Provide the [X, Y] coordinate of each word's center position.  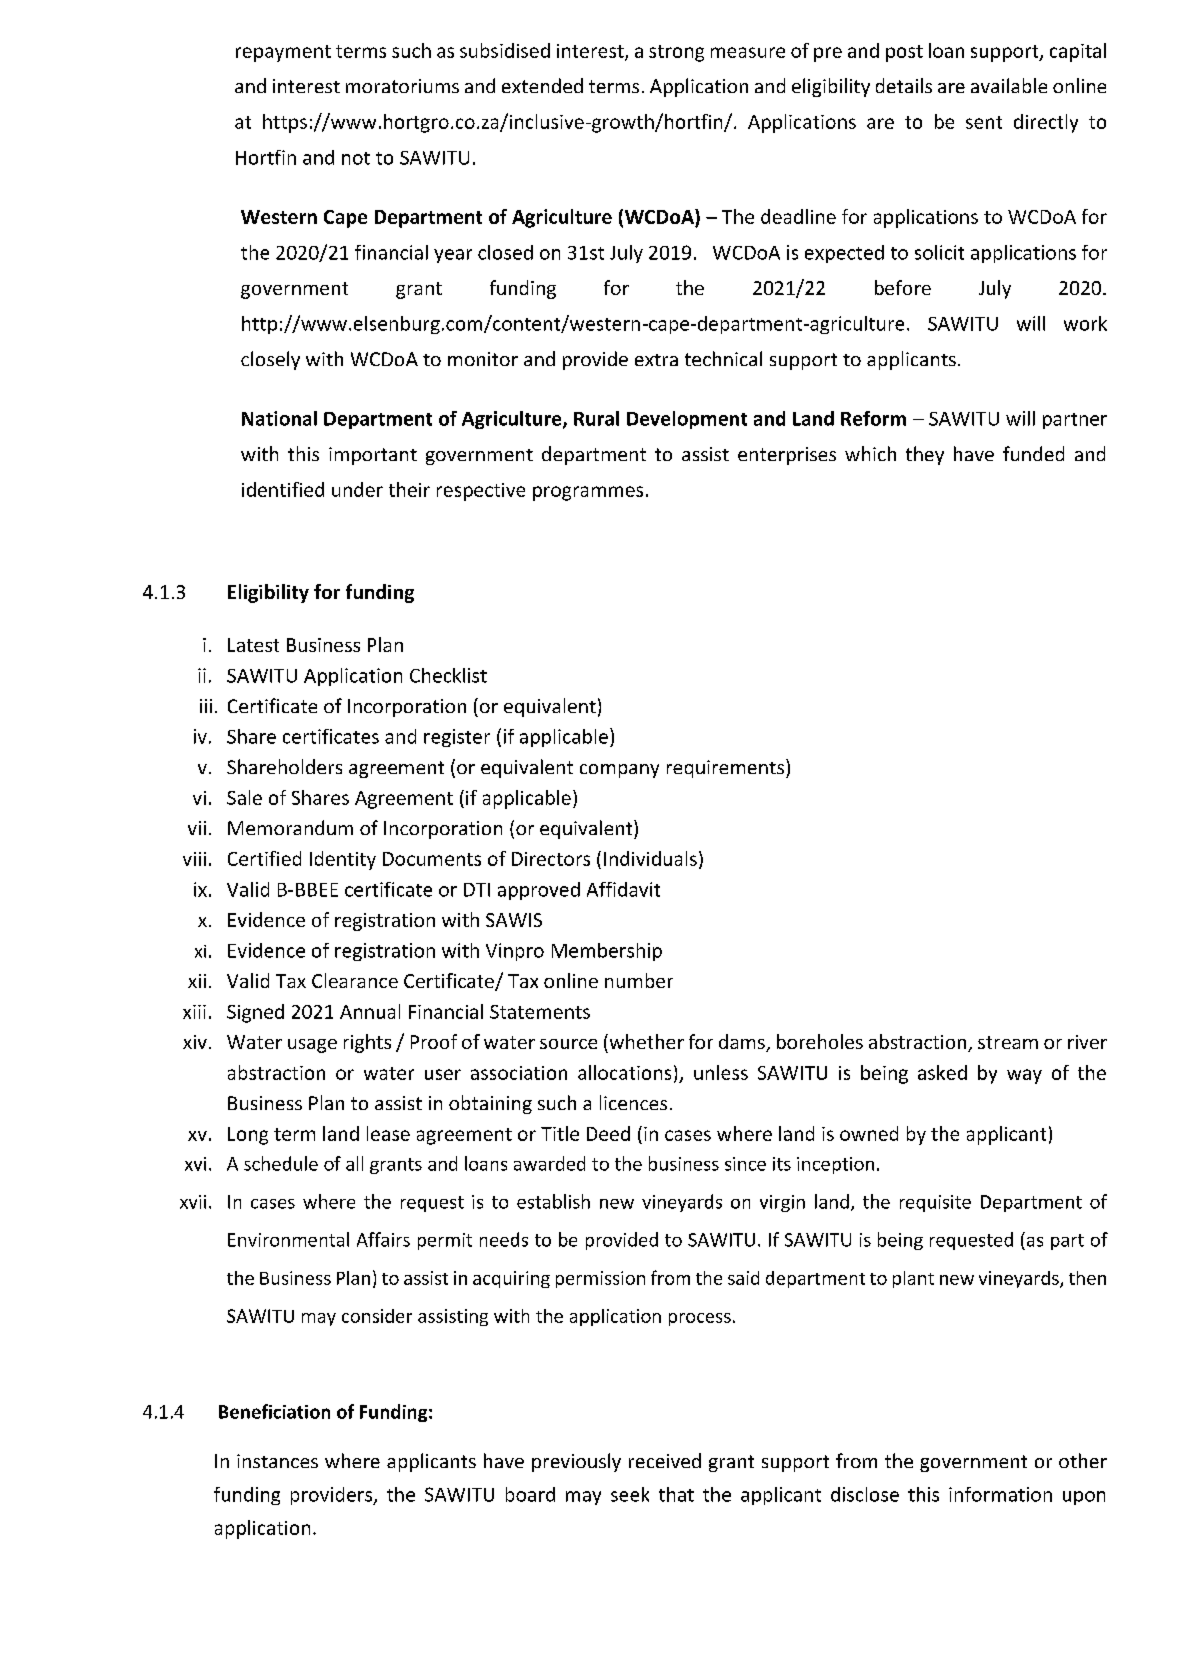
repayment [283, 53]
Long [248, 1136]
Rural [596, 418]
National [279, 418]
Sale [244, 797]
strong [676, 53]
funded [1033, 453]
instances [277, 1461]
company [619, 771]
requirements [727, 768]
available [1009, 85]
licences [633, 1102]
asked [942, 1072]
